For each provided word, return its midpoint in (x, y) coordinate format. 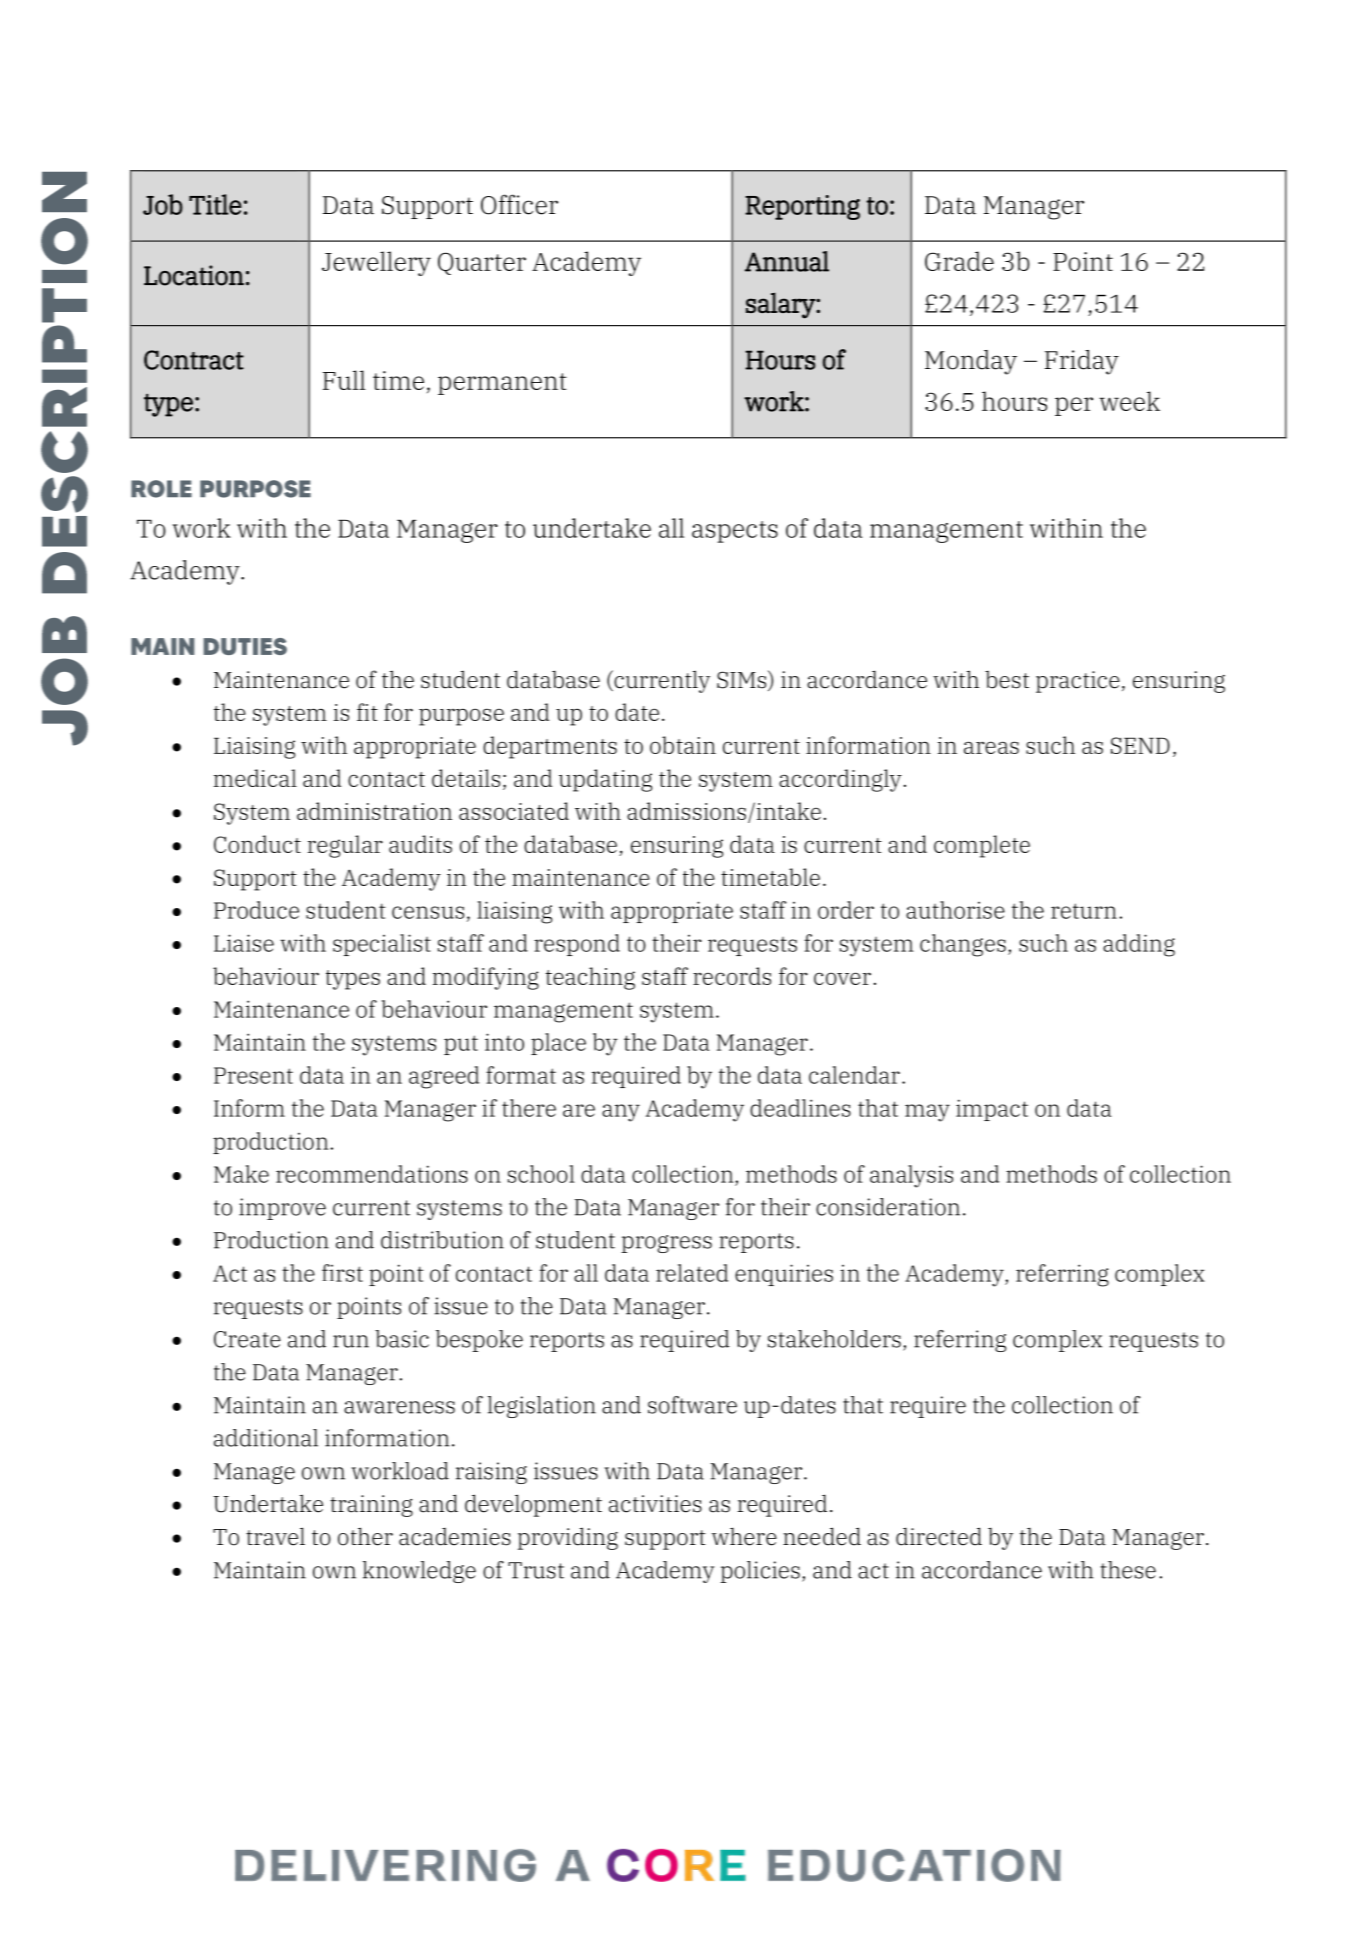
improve (282, 1209)
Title (215, 204)
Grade (959, 261)
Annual (787, 261)
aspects (735, 532)
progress (666, 1244)
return (1084, 911)
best (1007, 680)
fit (367, 712)
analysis (911, 1176)
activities (655, 1504)
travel (275, 1536)
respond (577, 945)
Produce (256, 910)
